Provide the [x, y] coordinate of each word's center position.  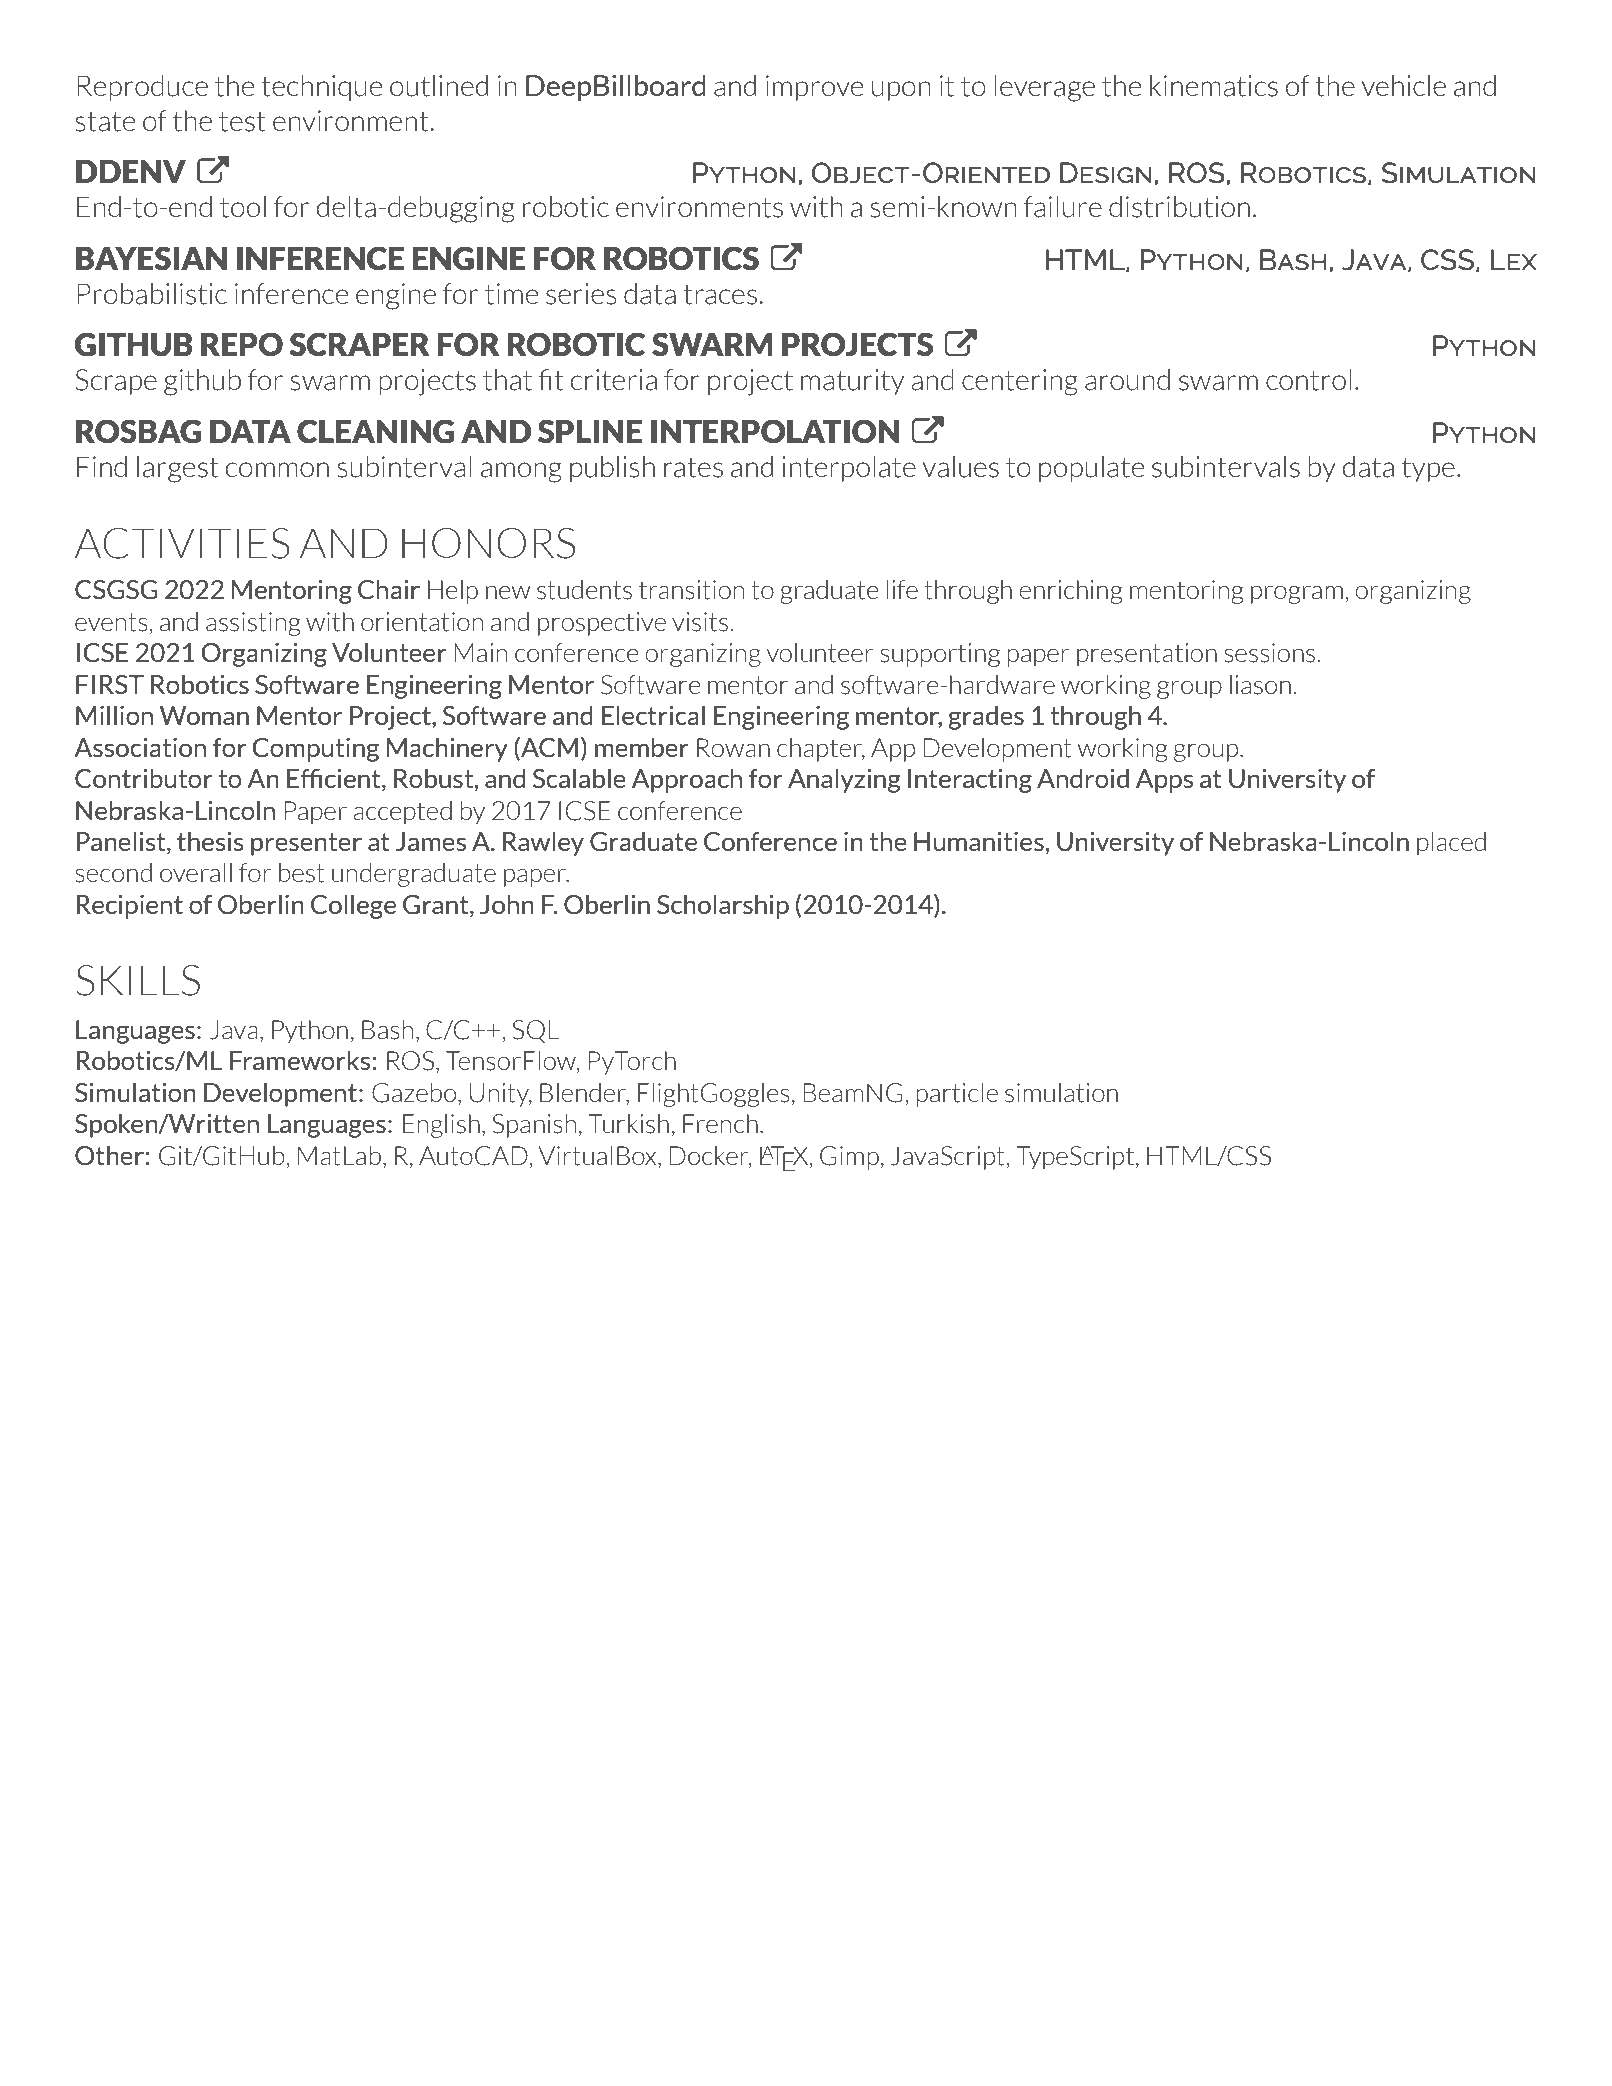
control [1308, 380]
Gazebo [415, 1093]
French [720, 1123]
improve [814, 88]
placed [1451, 844]
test [242, 121]
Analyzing [844, 780]
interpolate [849, 469]
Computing [315, 750]
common [277, 469]
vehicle [1404, 85]
